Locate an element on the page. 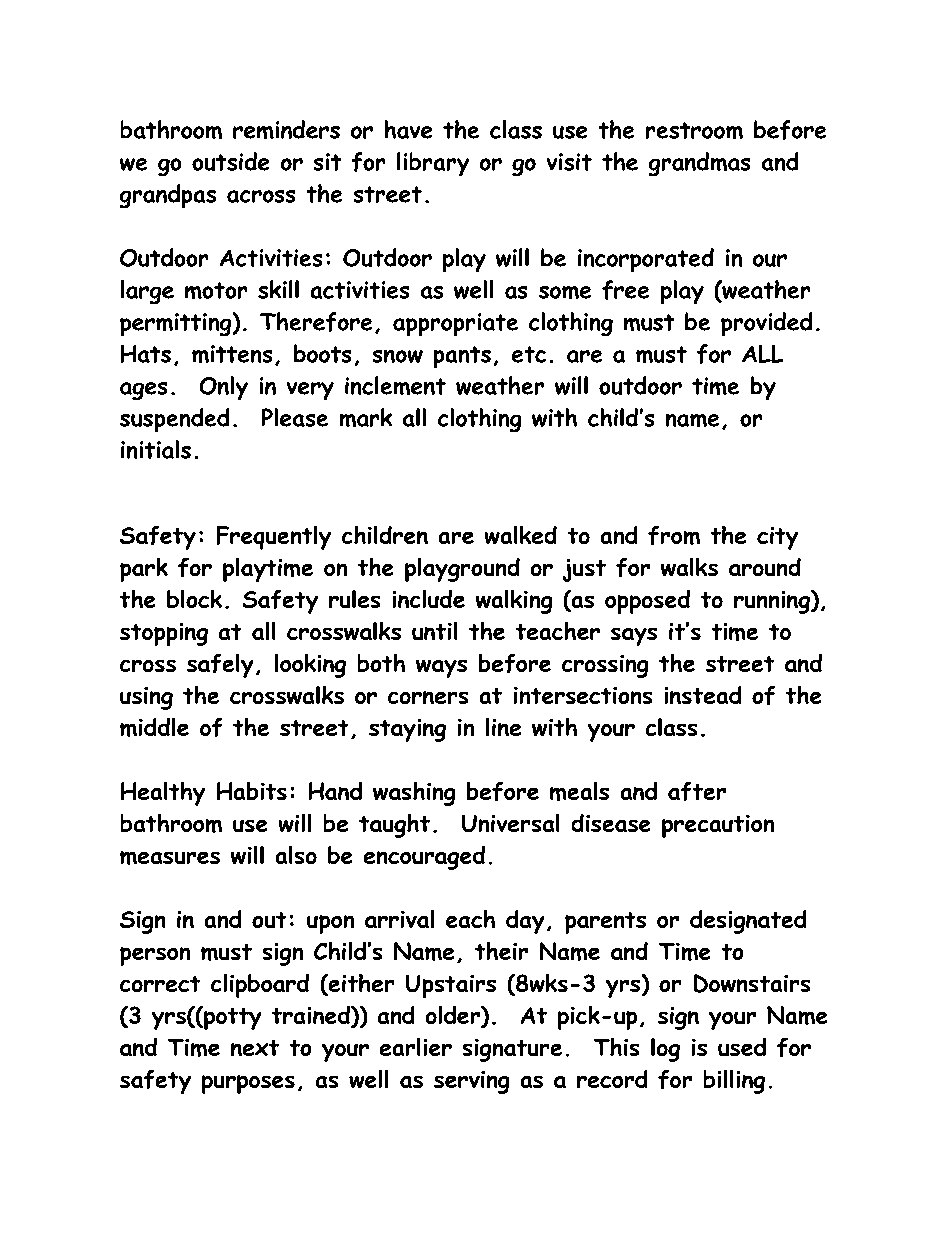  include is located at coordinates (429, 599).
